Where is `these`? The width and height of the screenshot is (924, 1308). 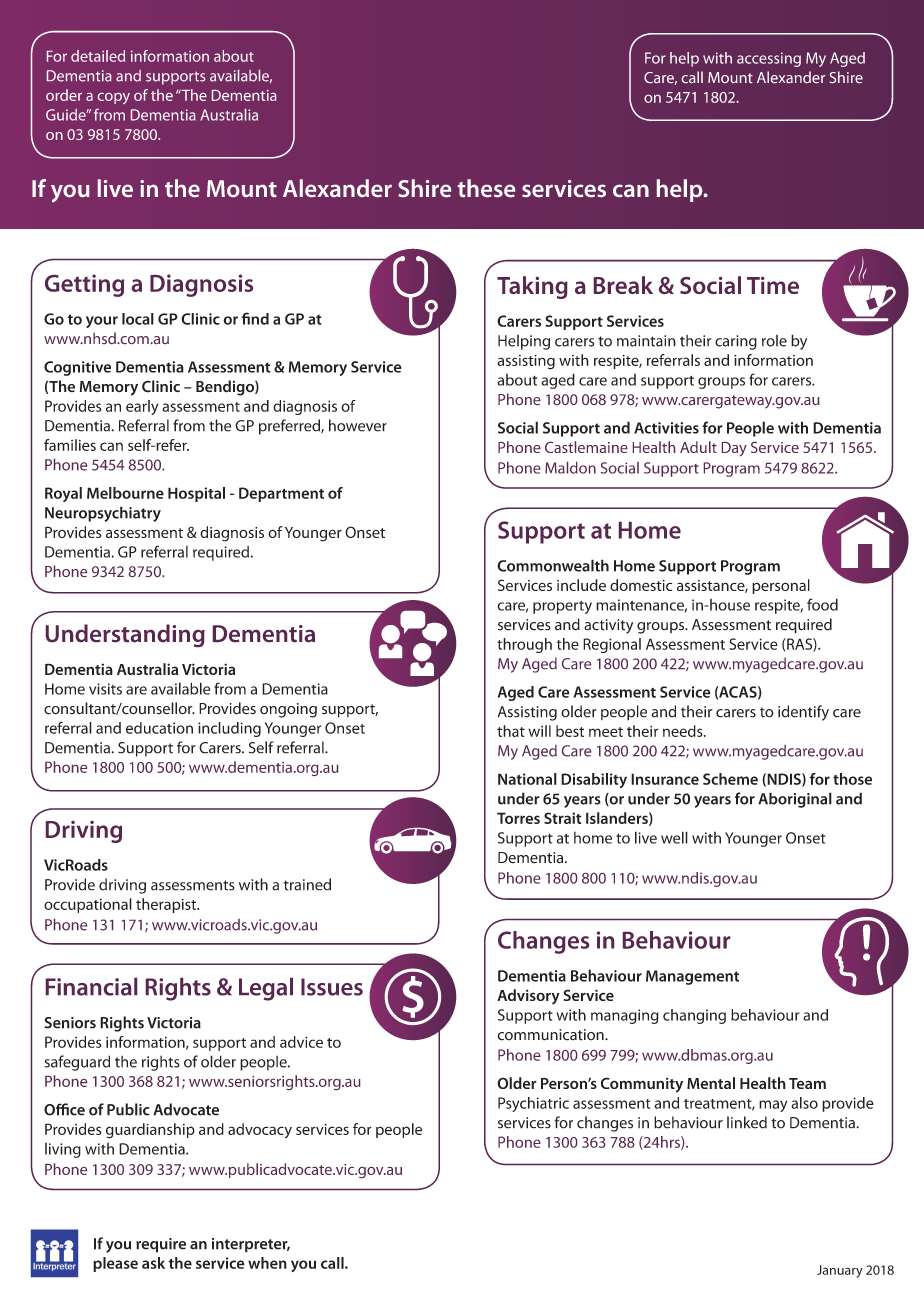
these is located at coordinates (486, 188).
